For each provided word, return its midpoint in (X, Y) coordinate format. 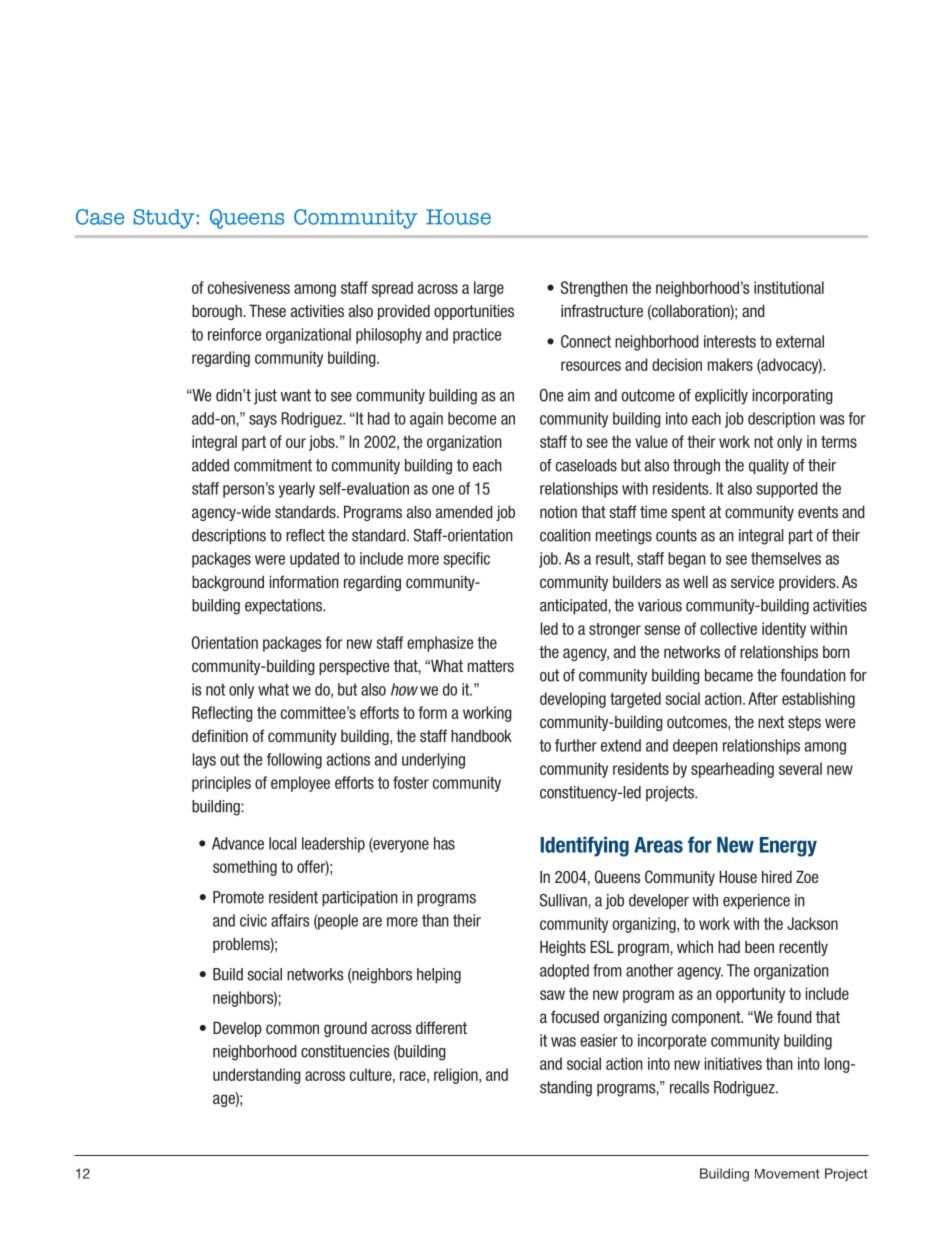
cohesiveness (249, 287)
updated (314, 560)
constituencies (345, 1051)
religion (457, 1076)
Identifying (584, 846)
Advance (238, 843)
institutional (789, 287)
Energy (788, 847)
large (489, 289)
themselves (786, 558)
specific (467, 560)
